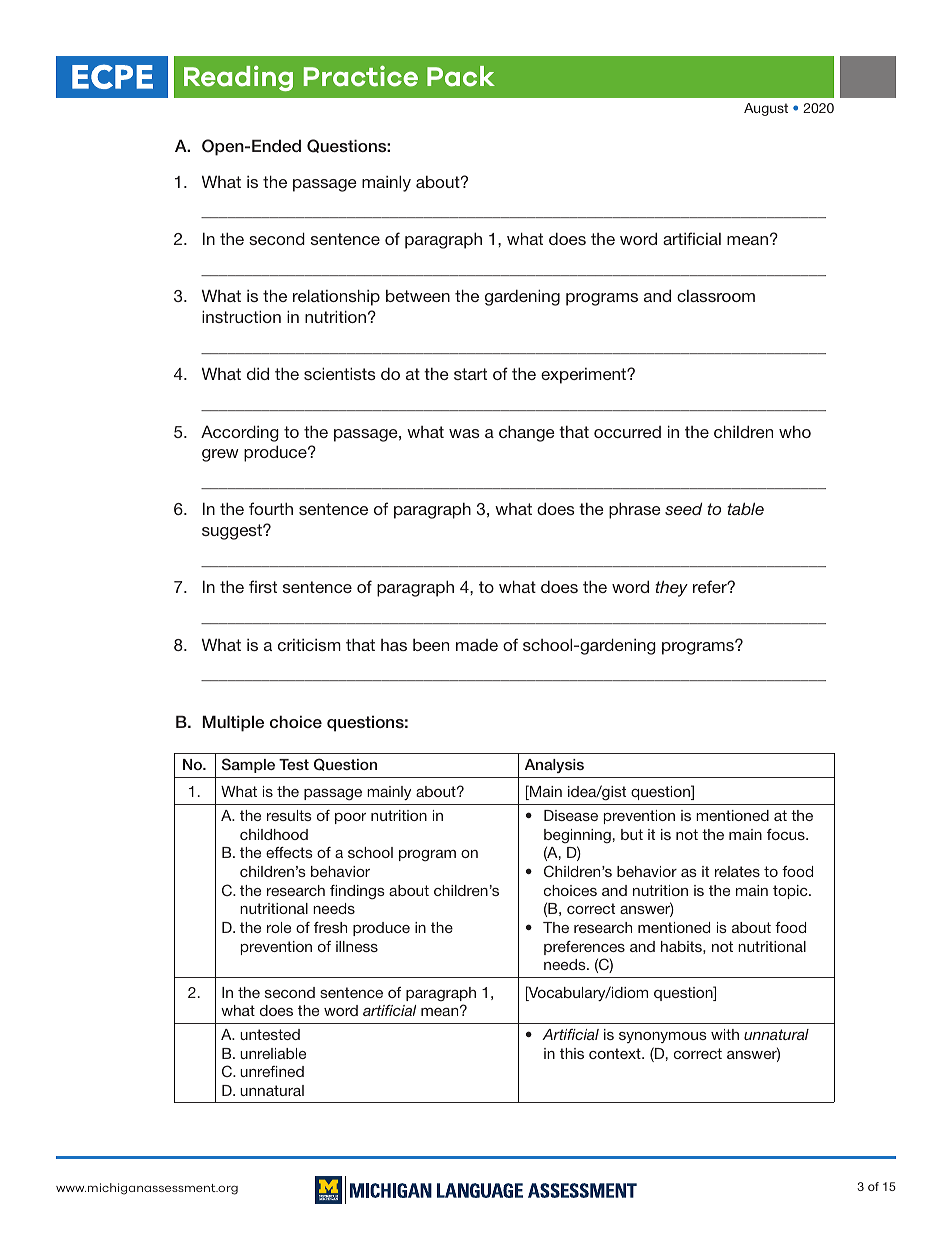 The height and width of the screenshot is (1233, 952). What do you see at coordinates (477, 645) in the screenshot?
I see `made` at bounding box center [477, 645].
